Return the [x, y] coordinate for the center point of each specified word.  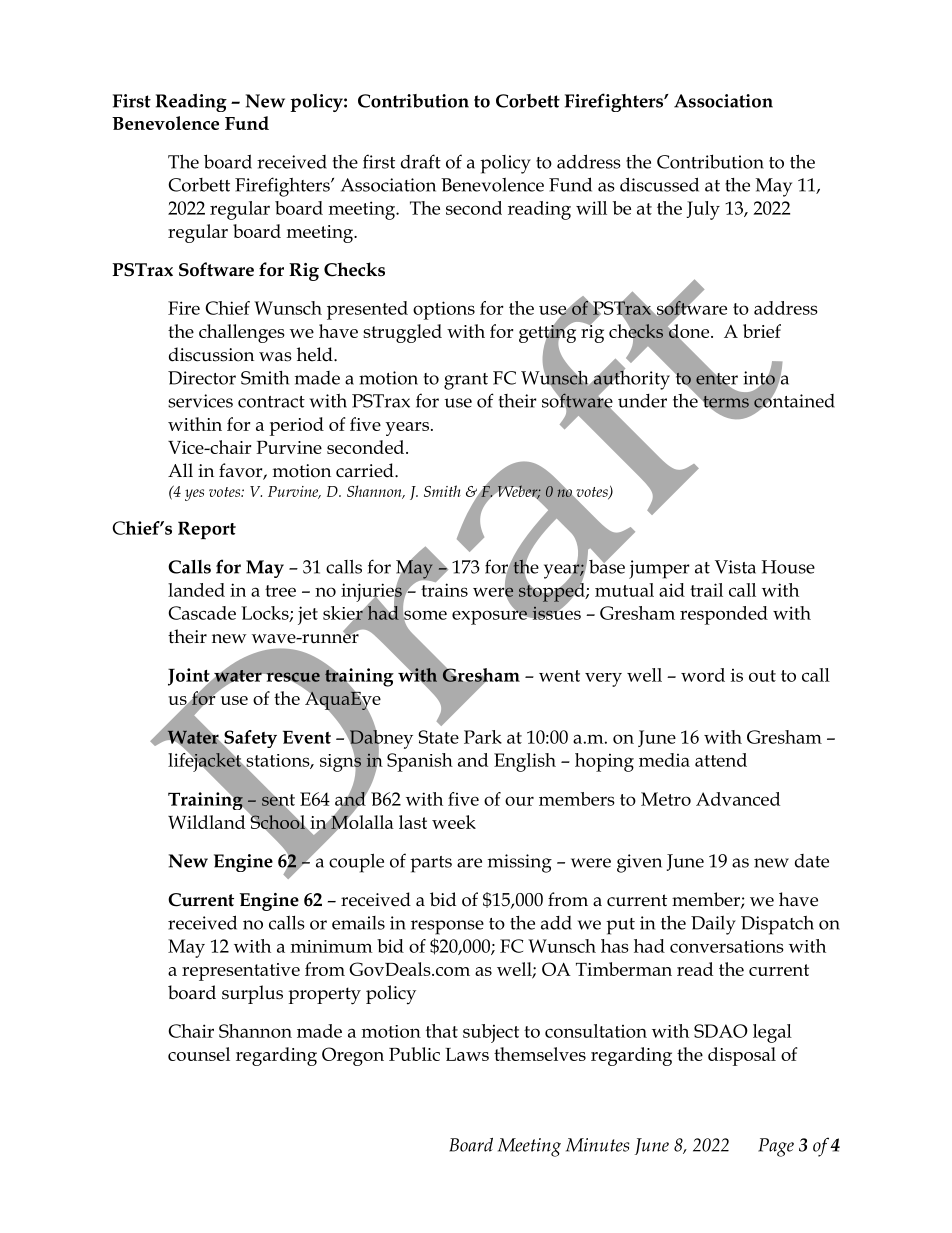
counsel [199, 1054]
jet [308, 615]
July [703, 210]
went [559, 676]
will [591, 208]
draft [421, 161]
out [762, 676]
